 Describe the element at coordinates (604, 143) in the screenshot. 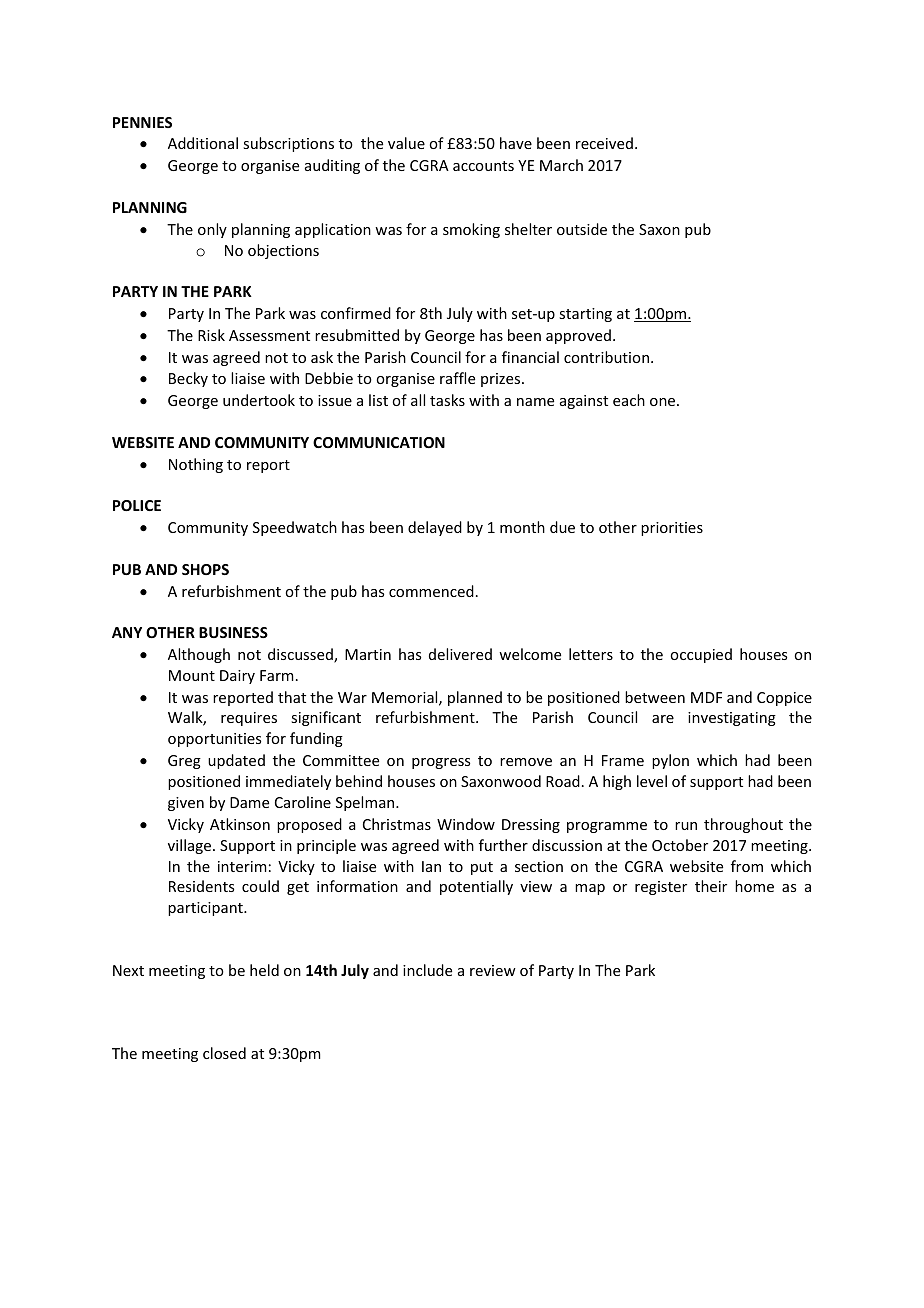

I see `received` at that location.
